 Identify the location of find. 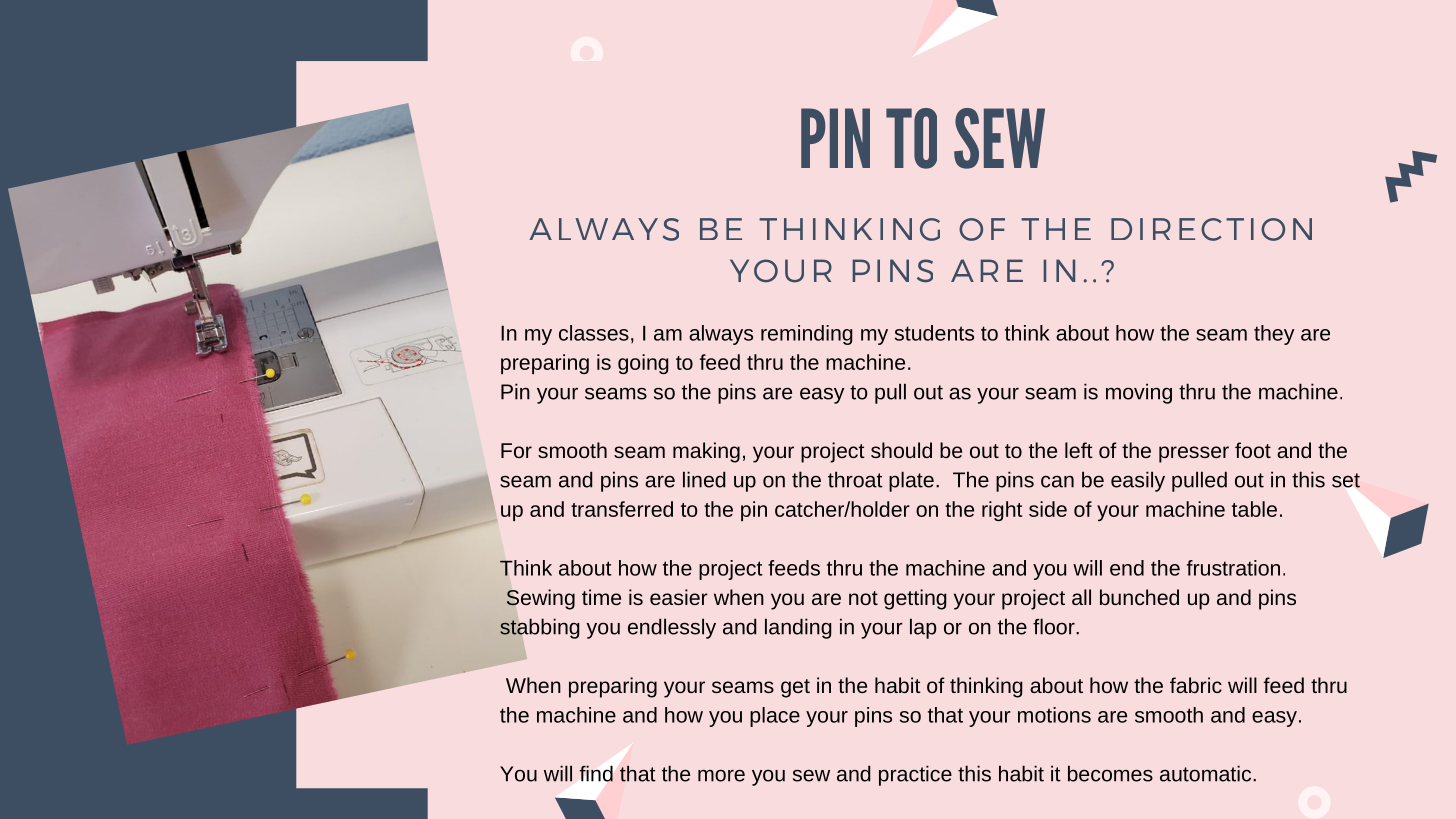
(596, 773).
